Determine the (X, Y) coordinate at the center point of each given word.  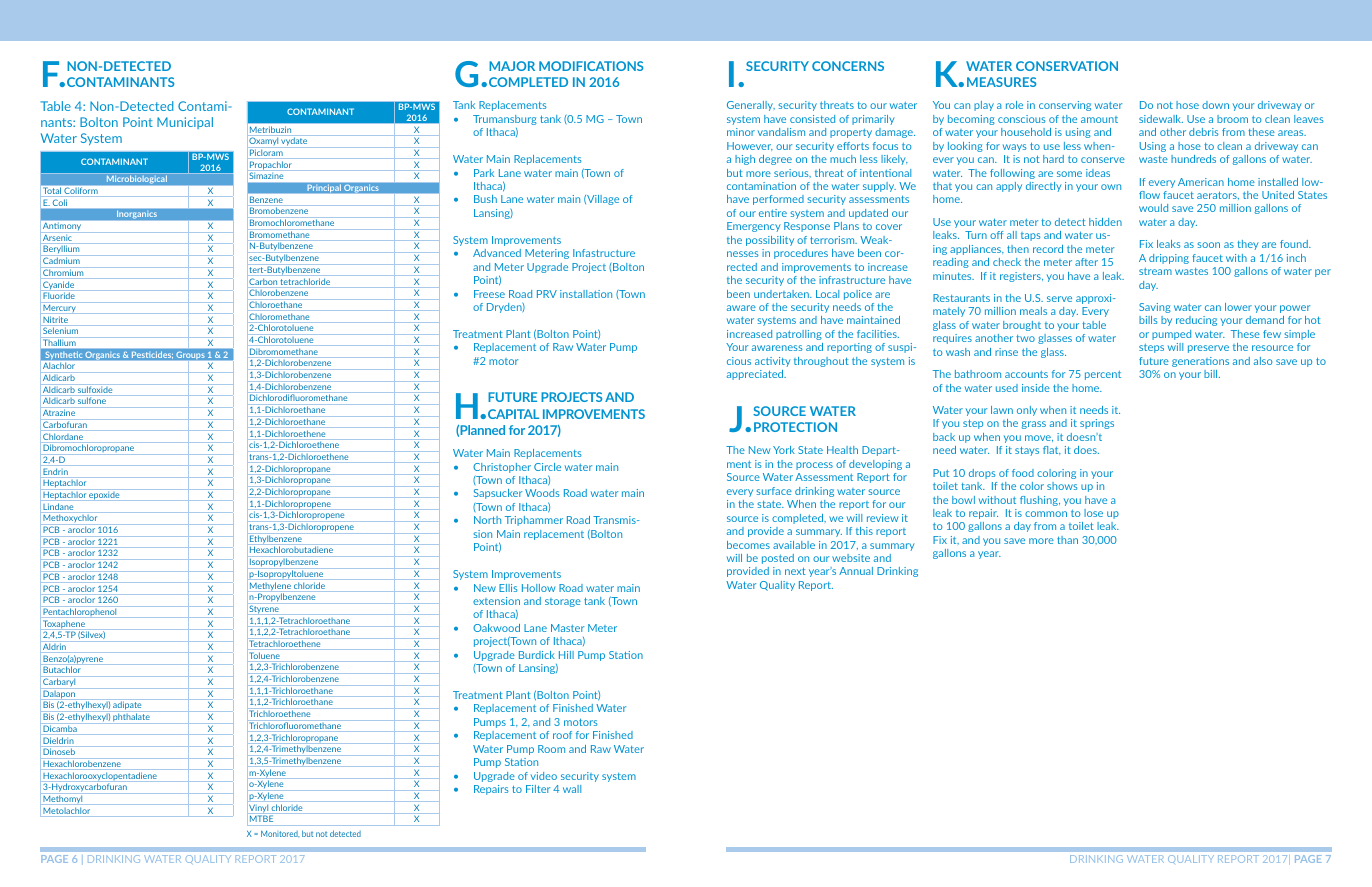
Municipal (185, 123)
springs (1097, 424)
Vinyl (258, 808)
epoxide (104, 495)
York (784, 450)
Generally (751, 106)
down (1215, 105)
